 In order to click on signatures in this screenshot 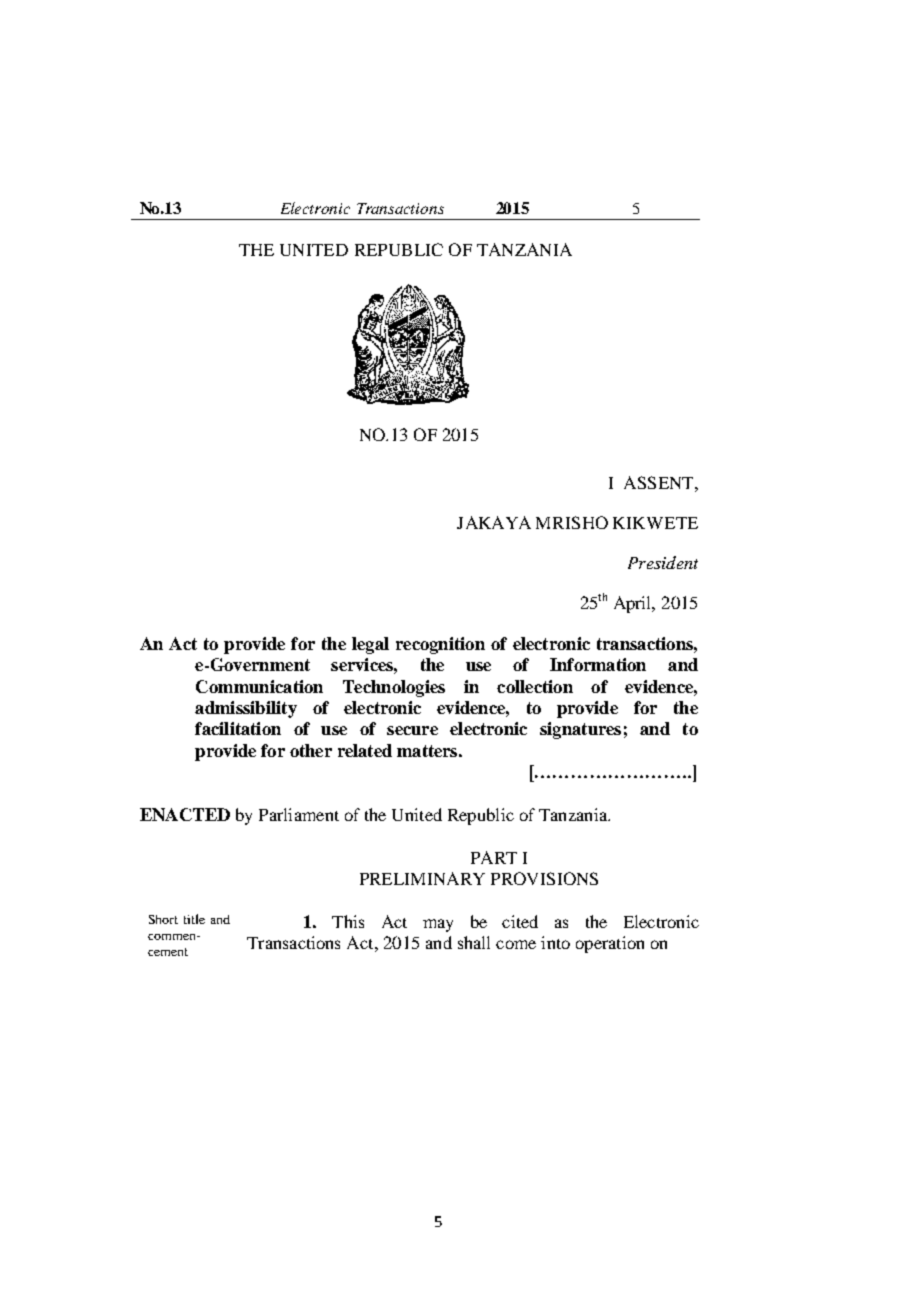, I will do `click(580, 730)`.
